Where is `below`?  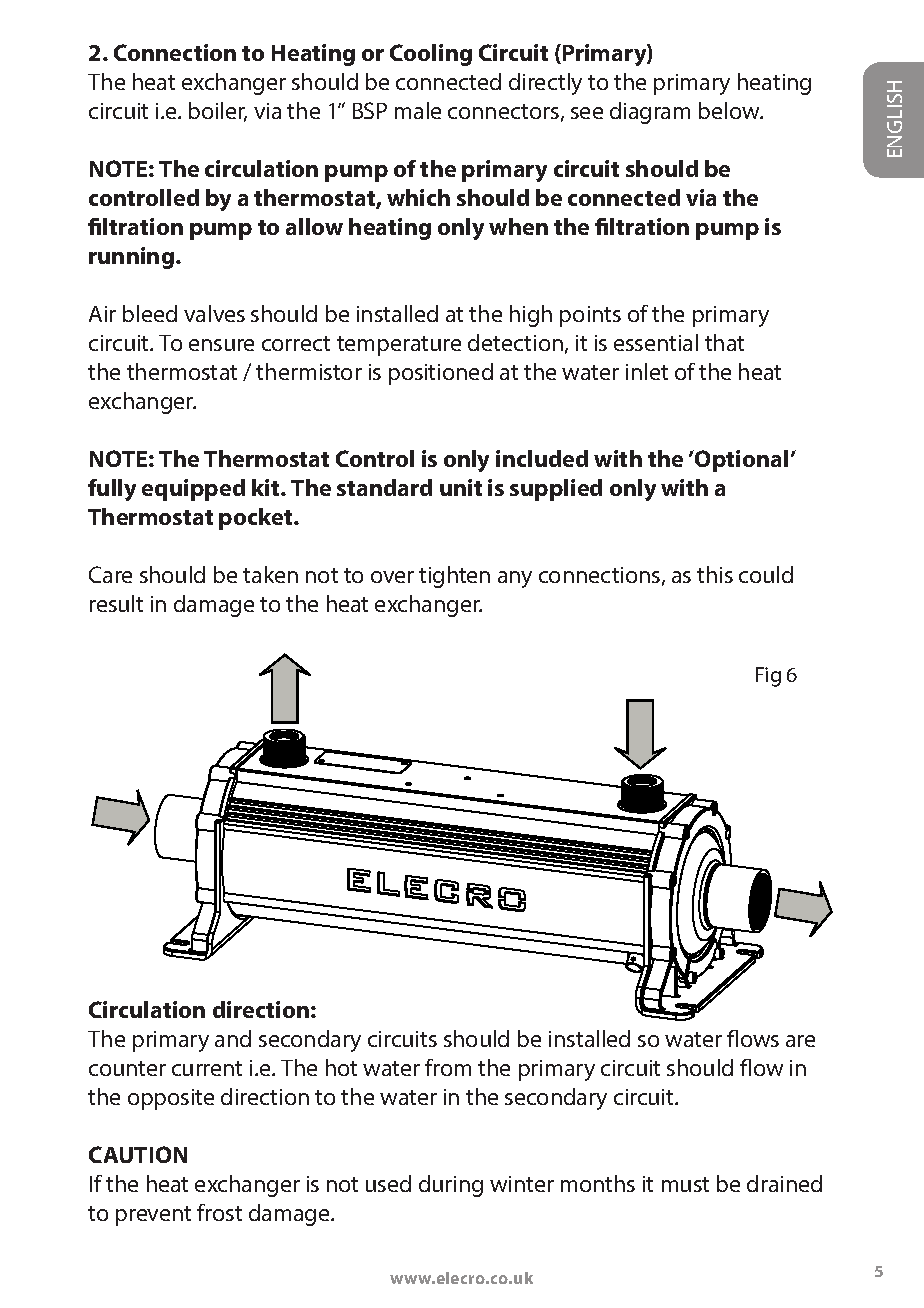
below is located at coordinates (730, 110).
